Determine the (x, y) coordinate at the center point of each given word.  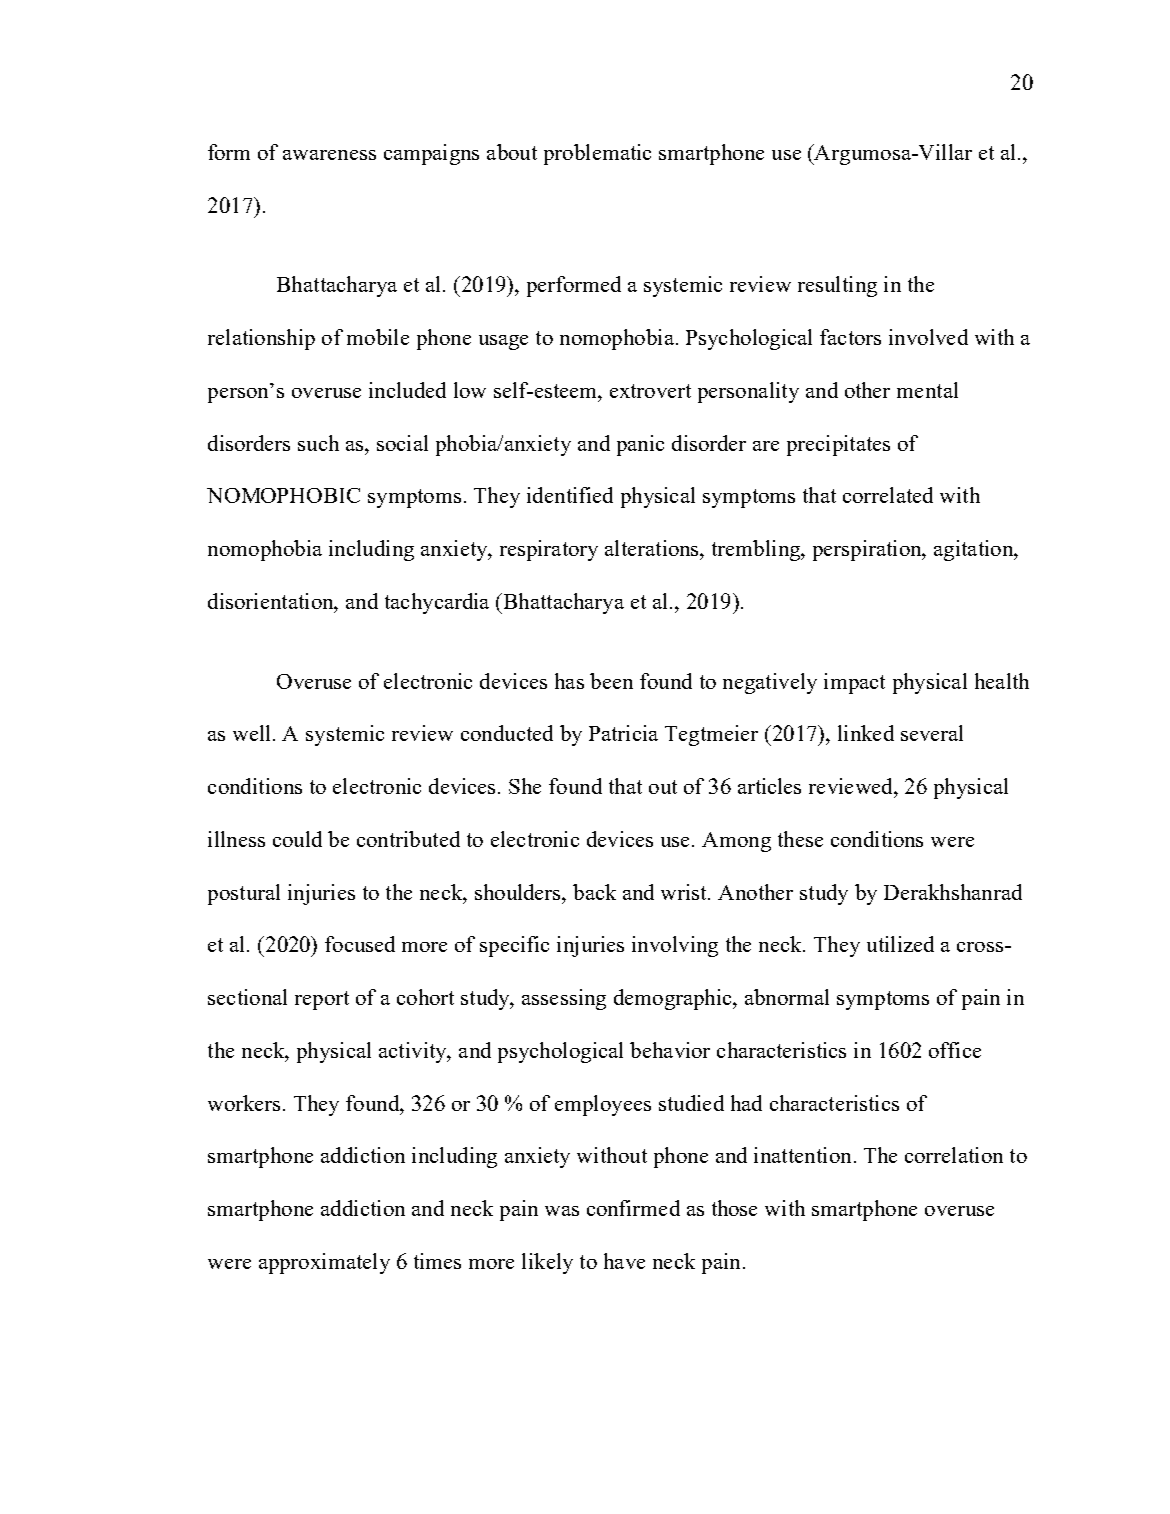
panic (640, 445)
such (318, 443)
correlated (888, 495)
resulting (837, 286)
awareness (329, 155)
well (253, 733)
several (932, 733)
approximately (324, 1263)
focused (360, 944)
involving (675, 946)
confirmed (633, 1208)
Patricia (623, 733)
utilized (900, 944)
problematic (597, 154)
